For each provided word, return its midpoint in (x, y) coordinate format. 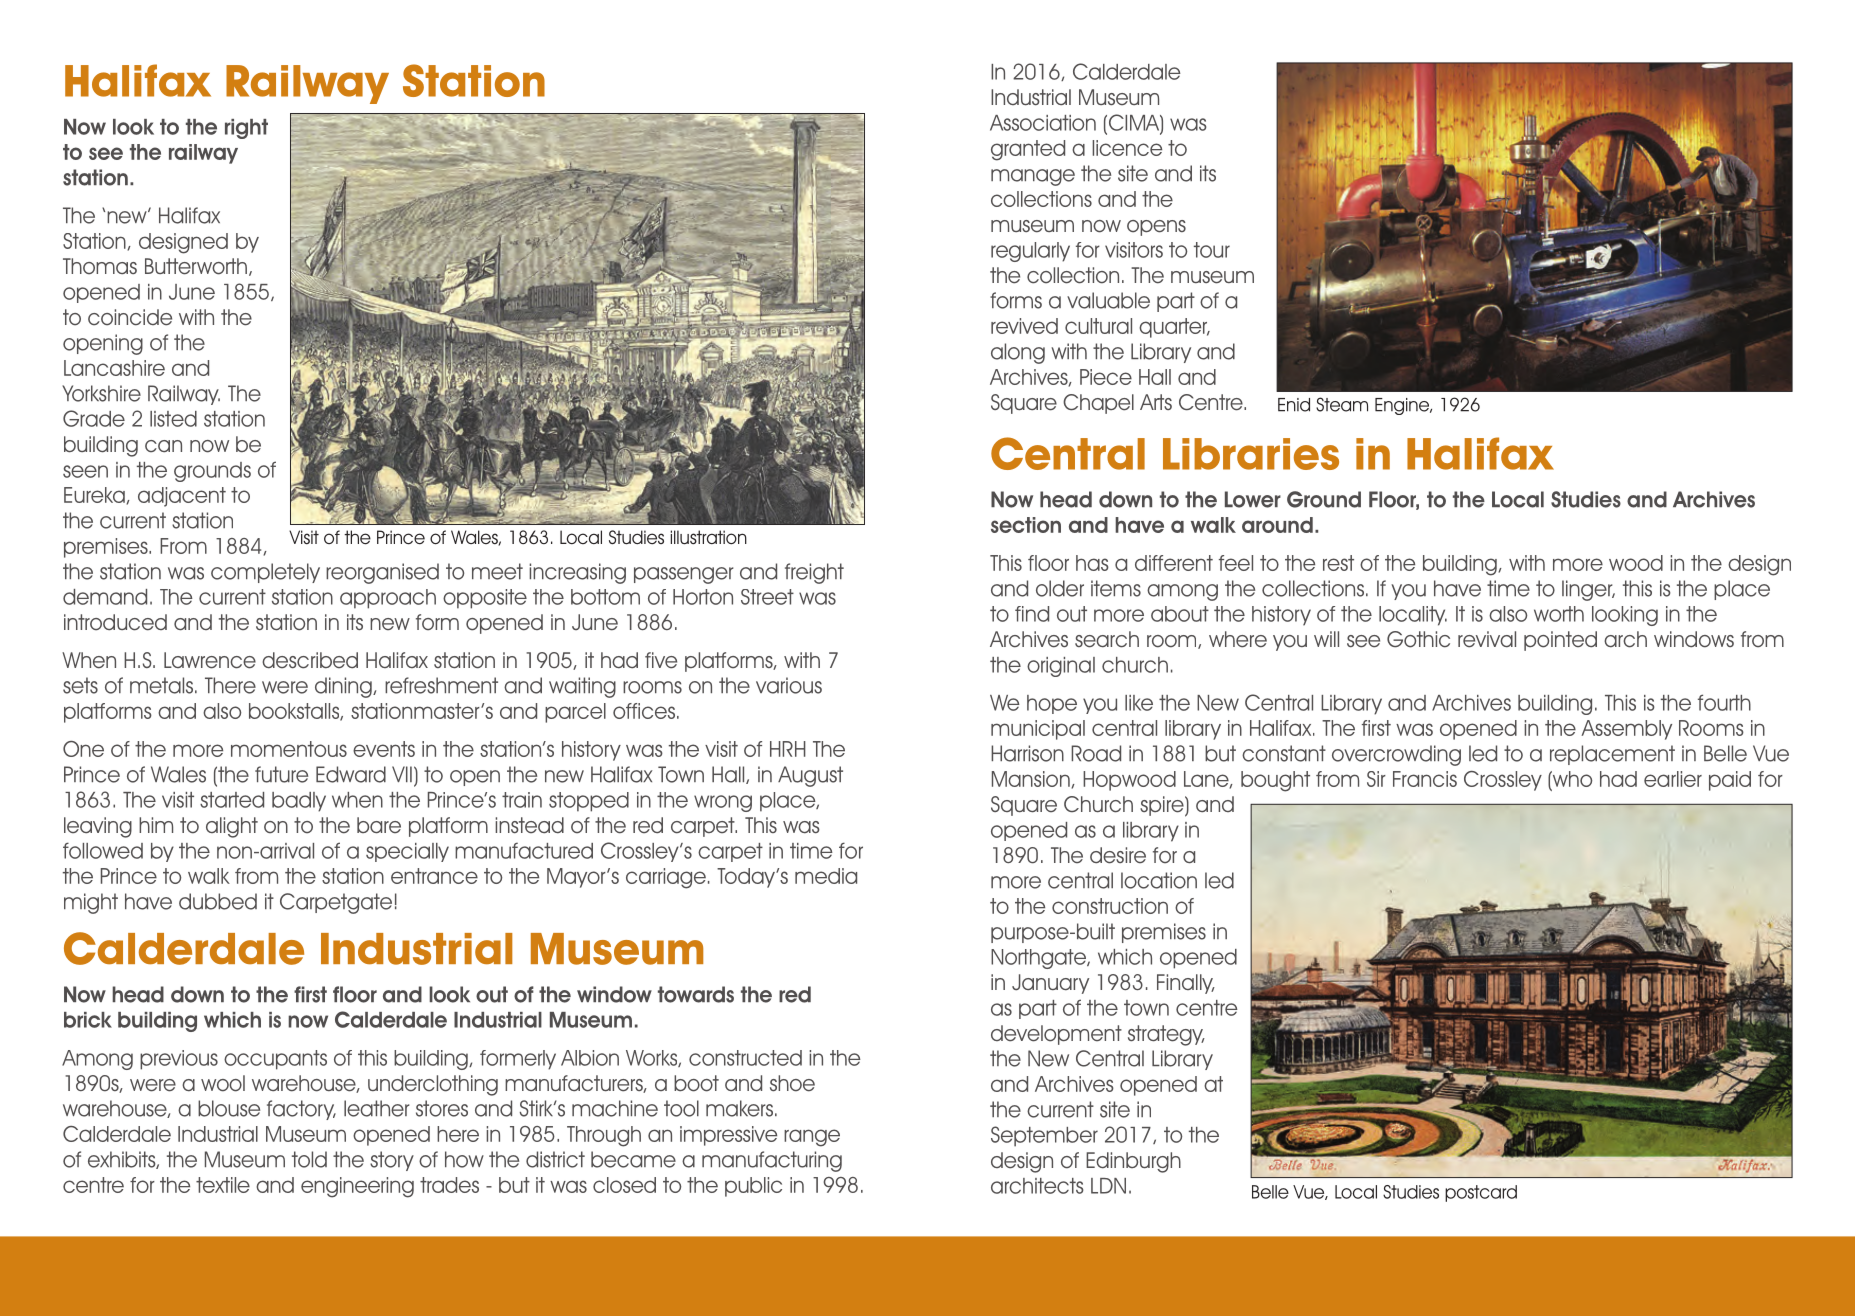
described (310, 660)
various (789, 685)
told (309, 1159)
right (246, 129)
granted (1028, 150)
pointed (1560, 641)
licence (1127, 148)
